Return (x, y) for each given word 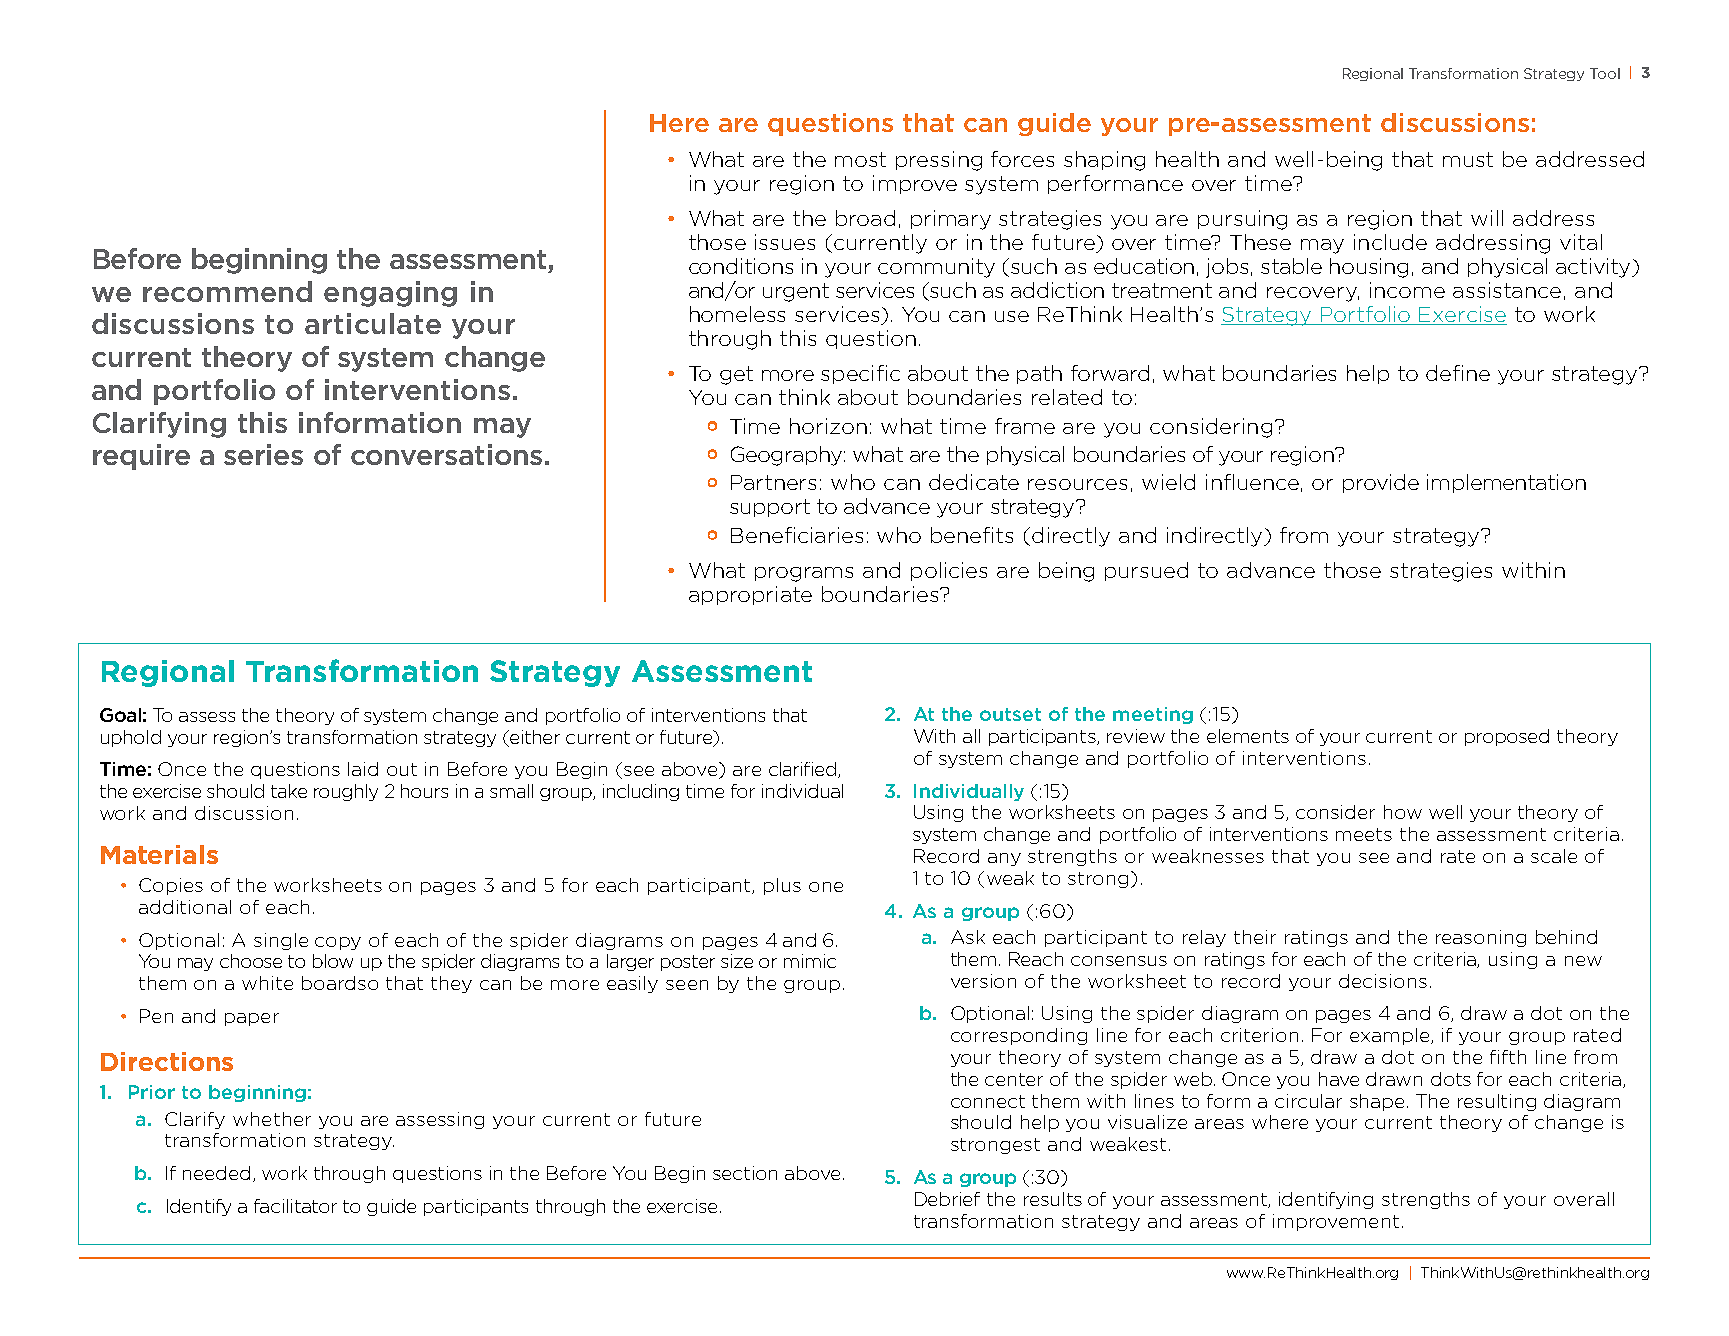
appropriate (750, 595)
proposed (1507, 737)
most (860, 159)
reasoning (1481, 938)
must (1468, 159)
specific (860, 374)
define (1458, 373)
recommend (227, 291)
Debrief (947, 1199)
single (281, 941)
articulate (373, 323)
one (826, 887)
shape (1379, 1102)
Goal (120, 715)
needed (216, 1173)
